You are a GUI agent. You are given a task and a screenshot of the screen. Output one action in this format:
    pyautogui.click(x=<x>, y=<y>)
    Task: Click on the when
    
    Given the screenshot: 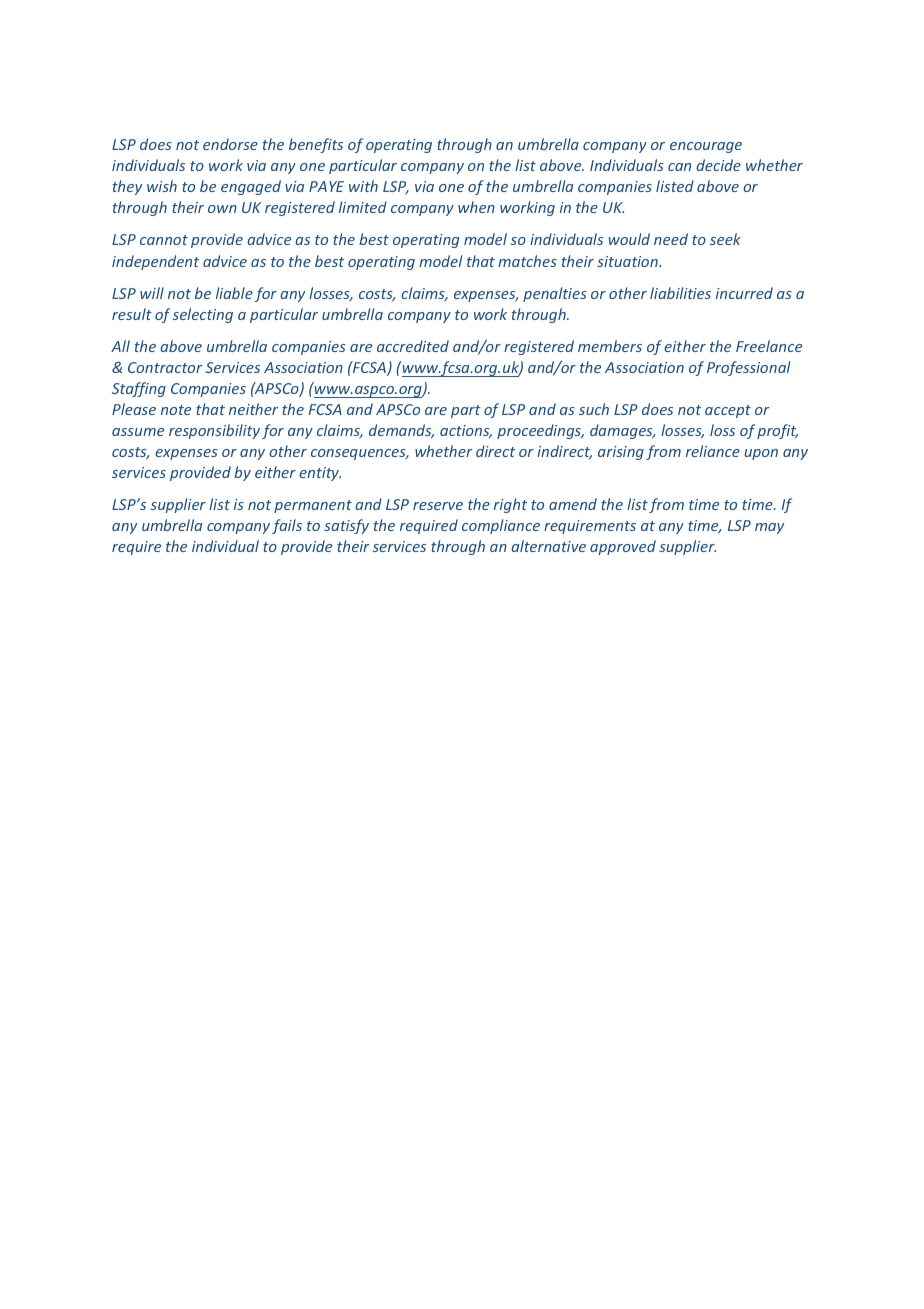 What is the action you would take?
    pyautogui.click(x=476, y=207)
